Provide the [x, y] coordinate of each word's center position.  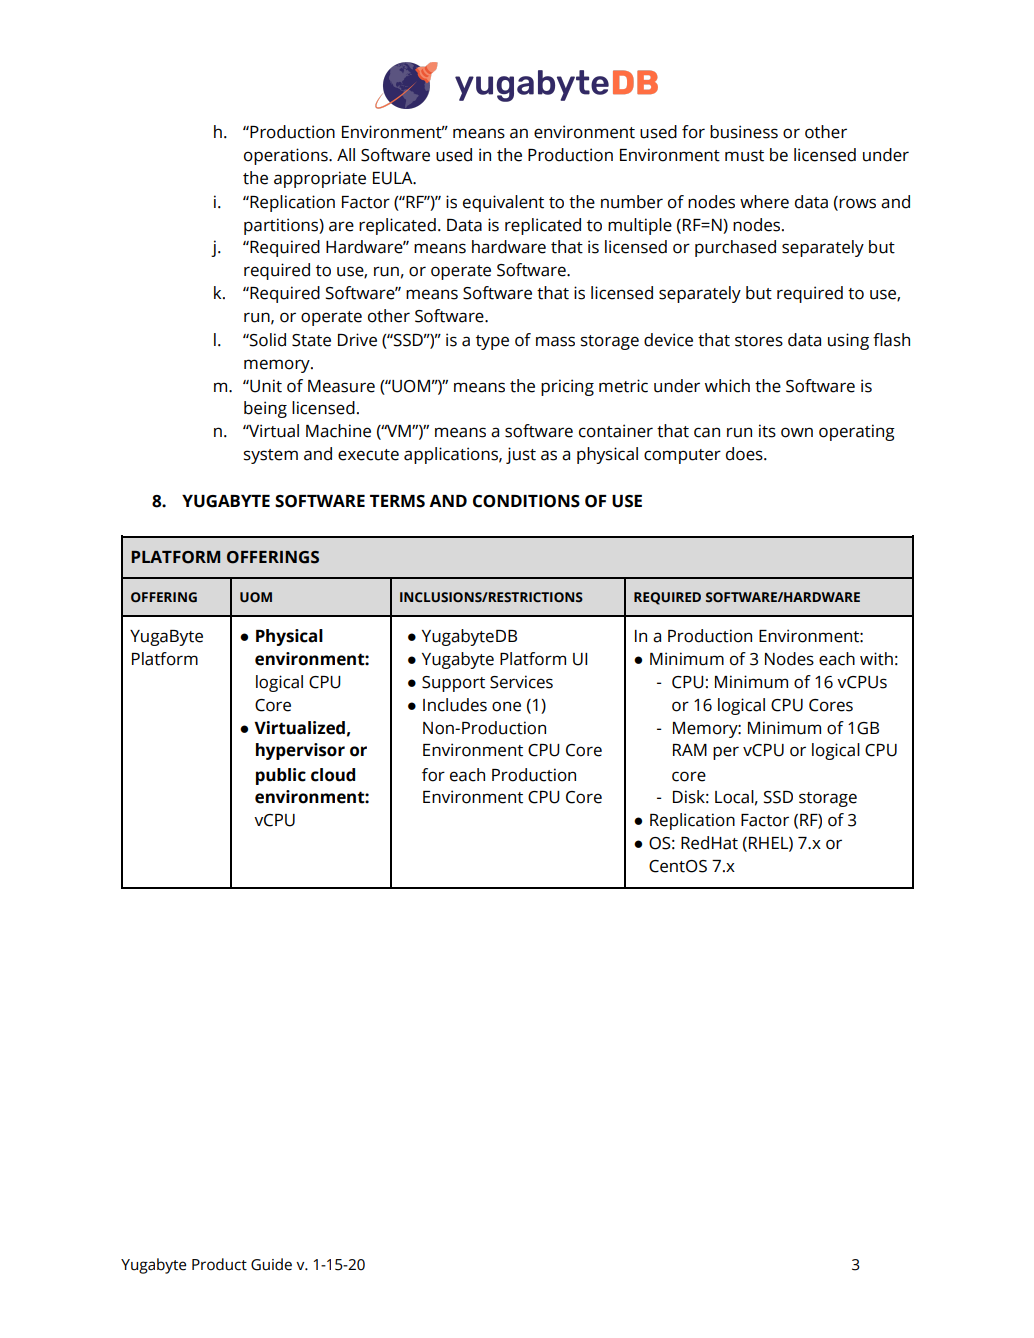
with [876, 659]
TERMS [397, 501]
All [346, 154]
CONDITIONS [526, 501]
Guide [271, 1264]
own [797, 432]
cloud [333, 775]
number [632, 202]
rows [857, 203]
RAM [690, 750]
